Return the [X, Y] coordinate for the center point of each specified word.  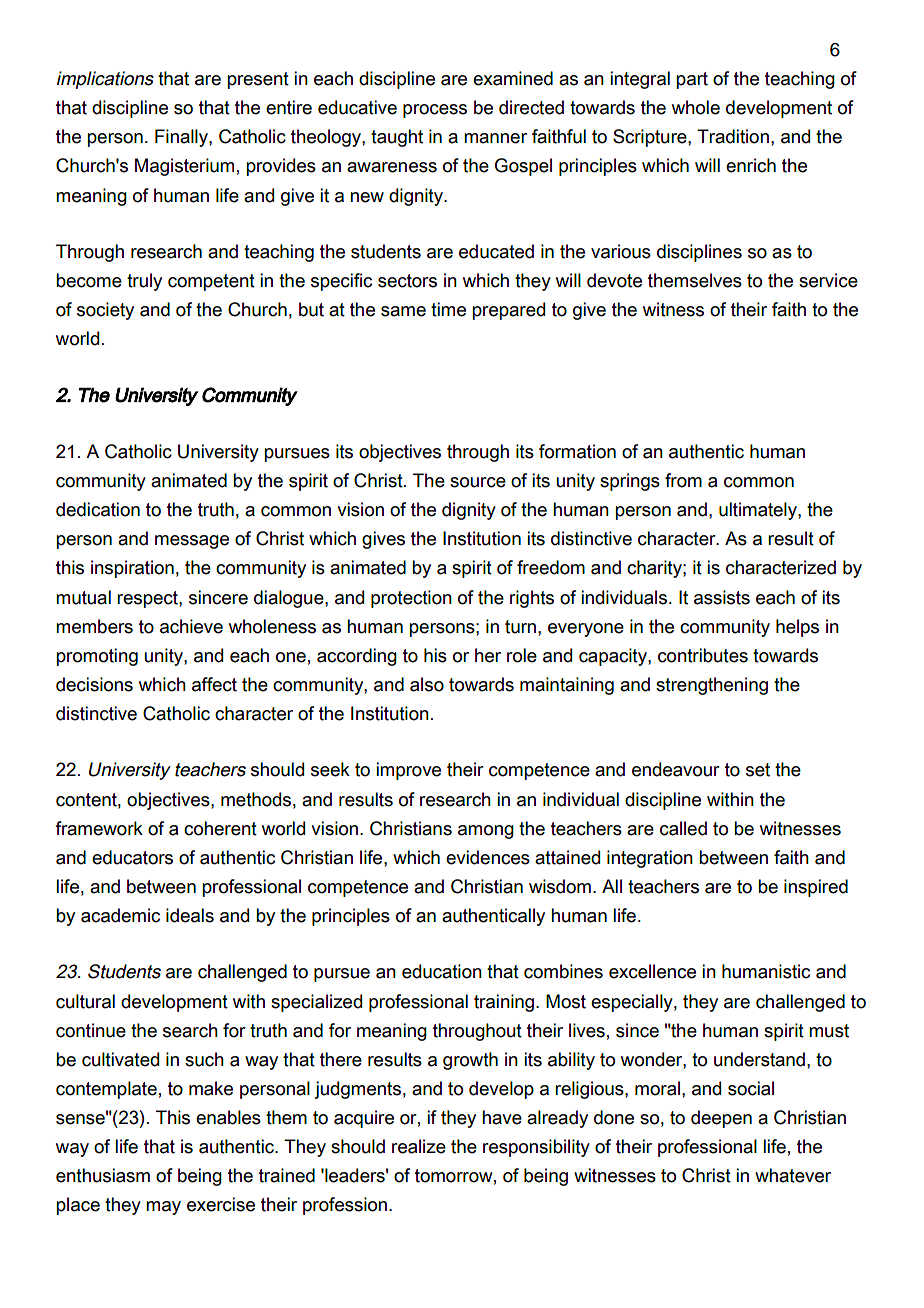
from [683, 480]
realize [419, 1146]
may [163, 1208]
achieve [191, 626]
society [105, 311]
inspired [816, 888]
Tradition [733, 136]
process [435, 111]
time [448, 309]
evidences [488, 857]
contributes [703, 655]
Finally [182, 138]
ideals [190, 915]
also [427, 684]
